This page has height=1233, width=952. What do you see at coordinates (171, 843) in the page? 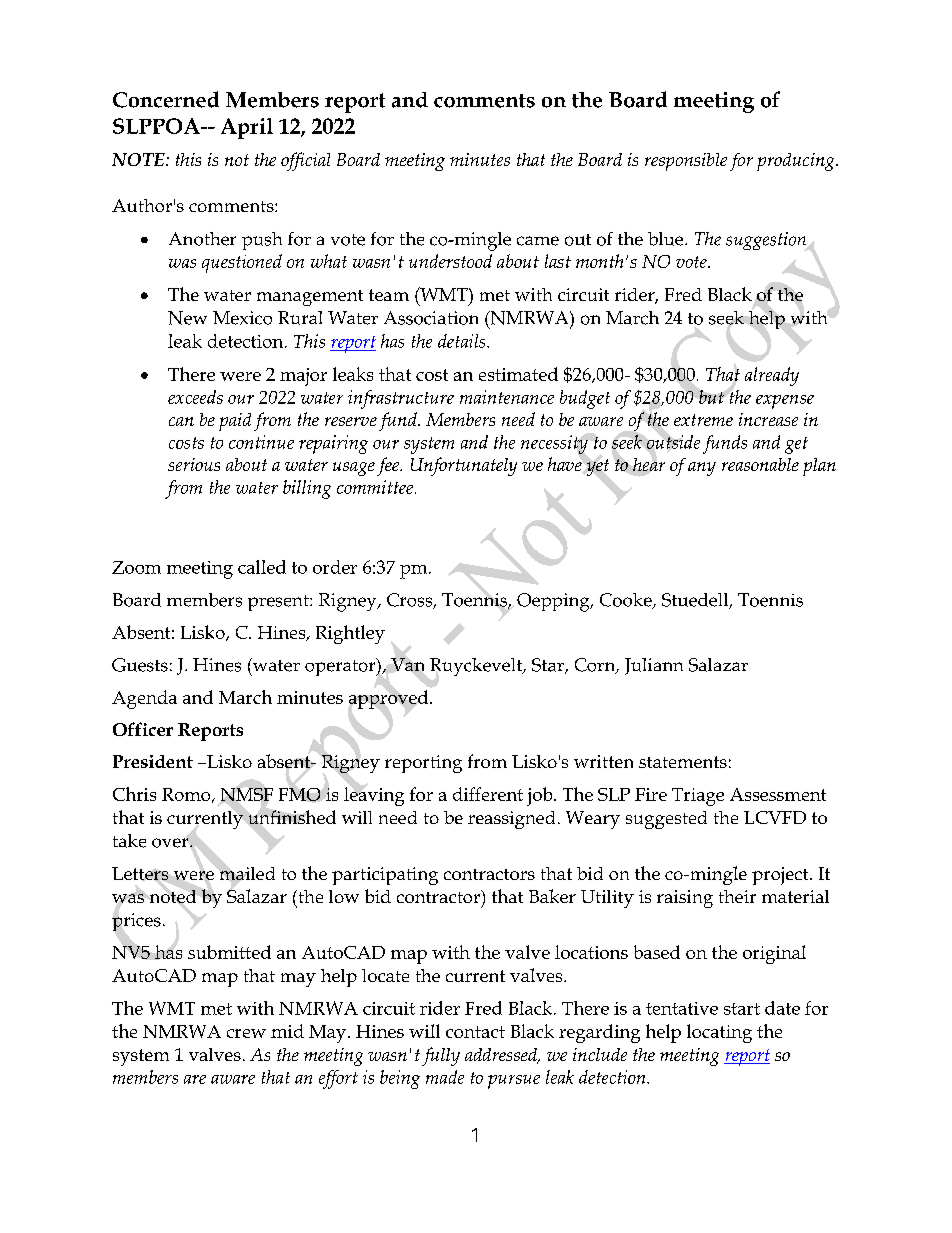
I see `over` at bounding box center [171, 843].
